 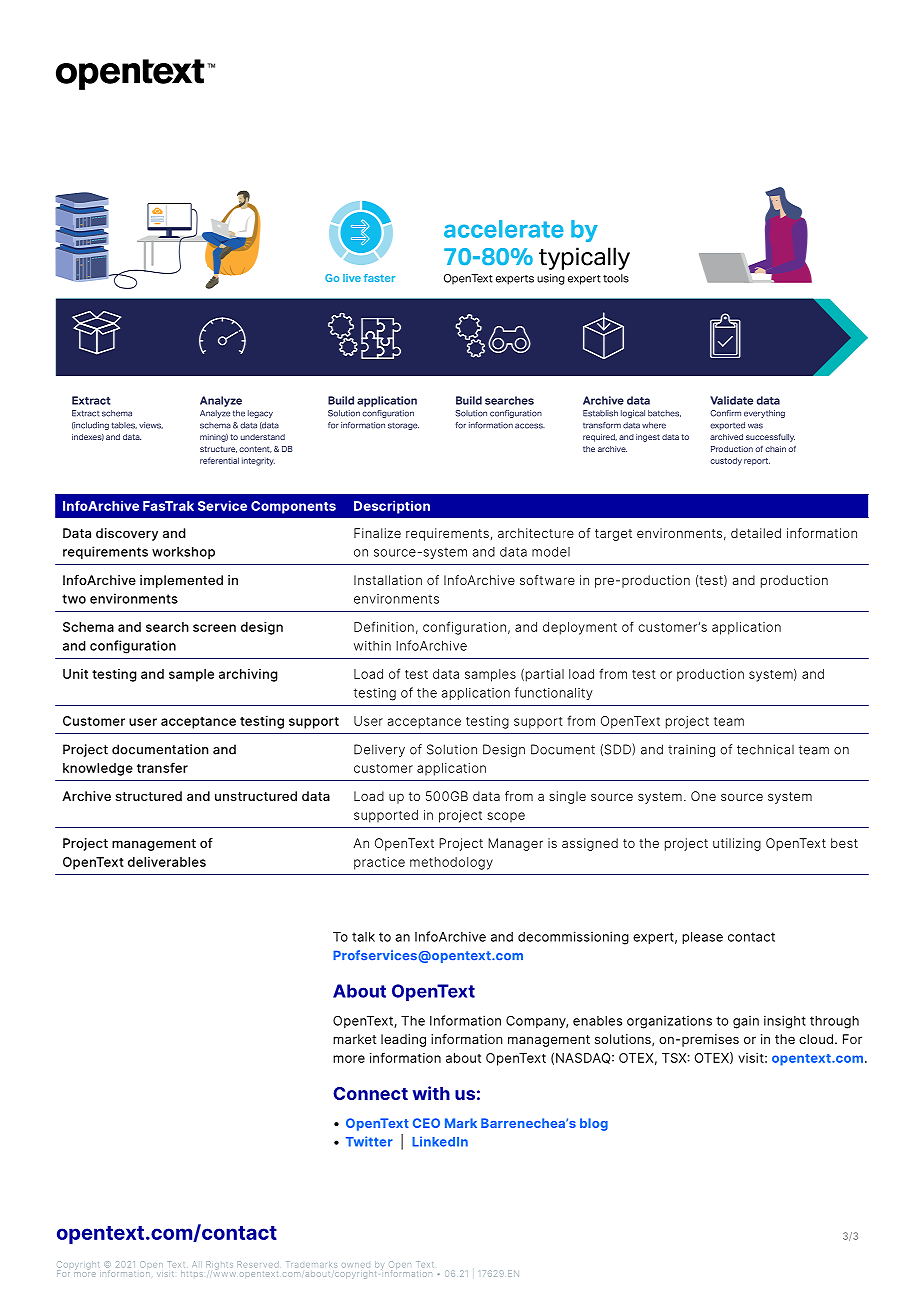 What do you see at coordinates (756, 533) in the screenshot?
I see `detailed` at bounding box center [756, 533].
